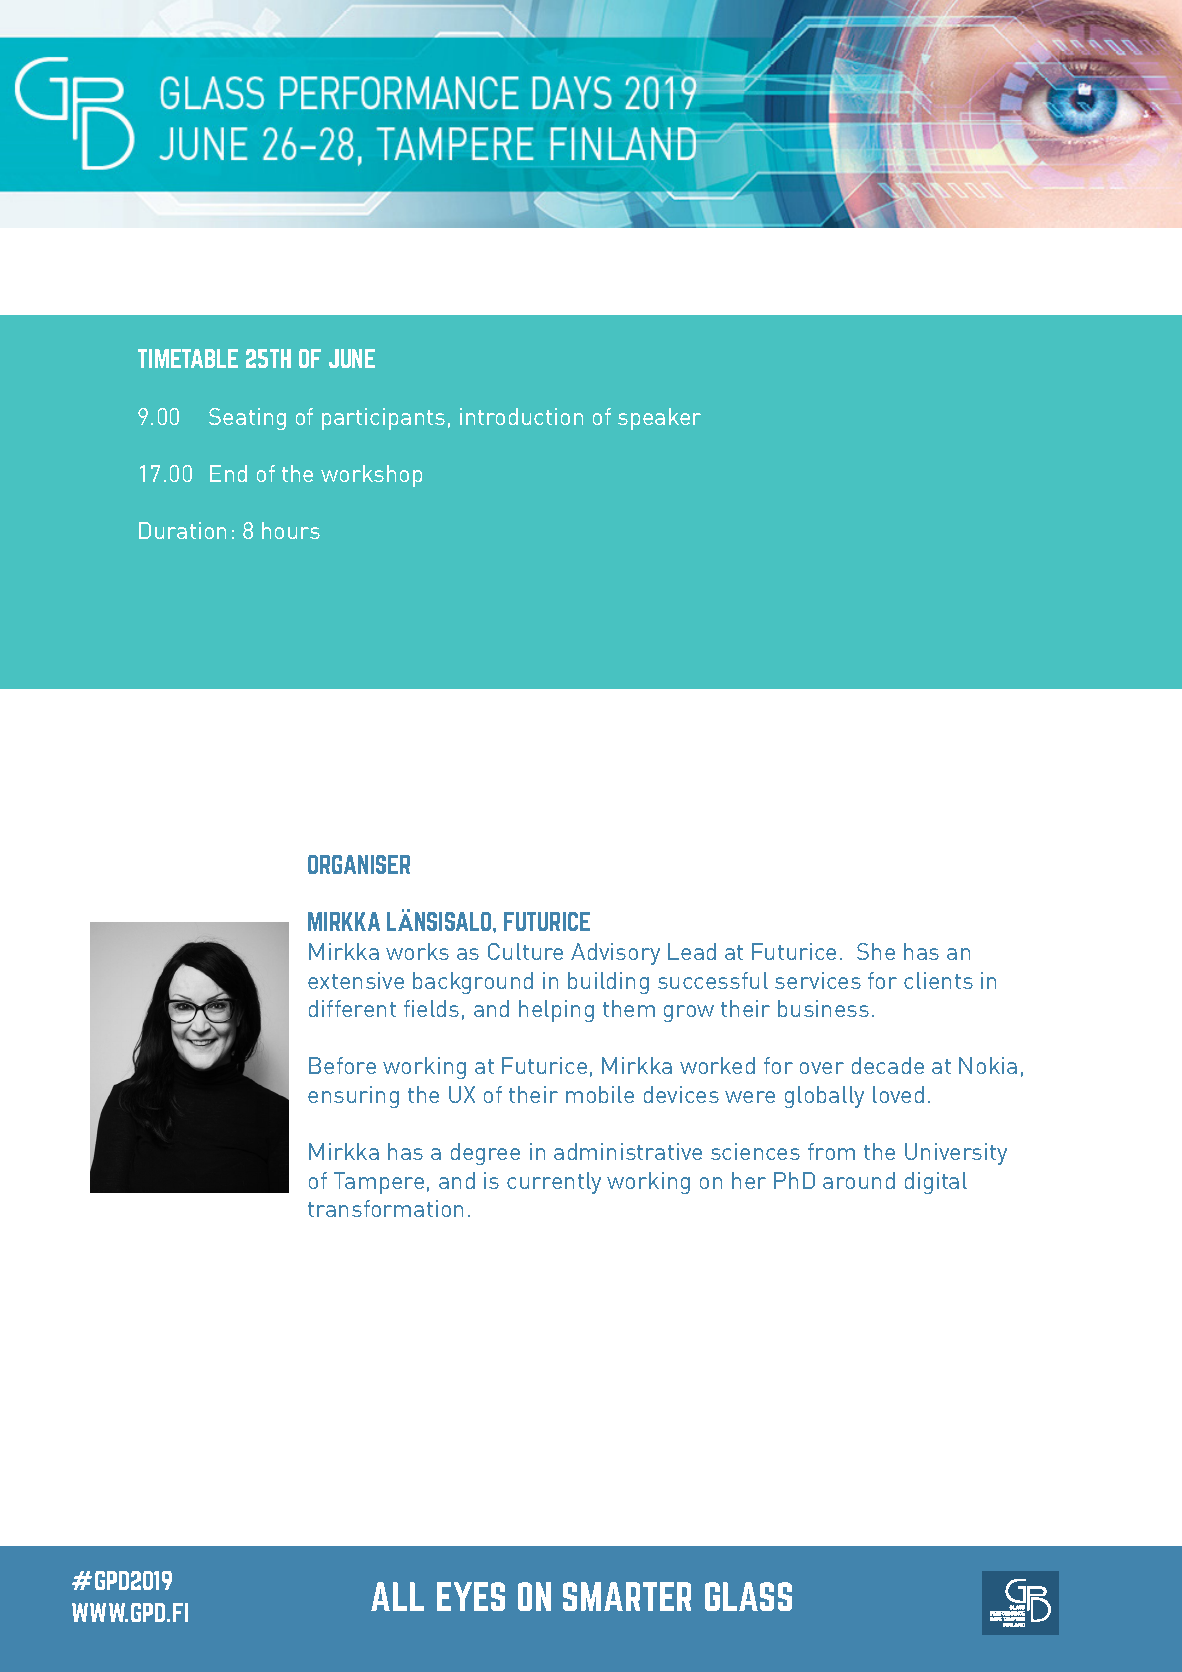 This screenshot has width=1182, height=1672. Describe the element at coordinates (247, 419) in the screenshot. I see `Seating` at that location.
